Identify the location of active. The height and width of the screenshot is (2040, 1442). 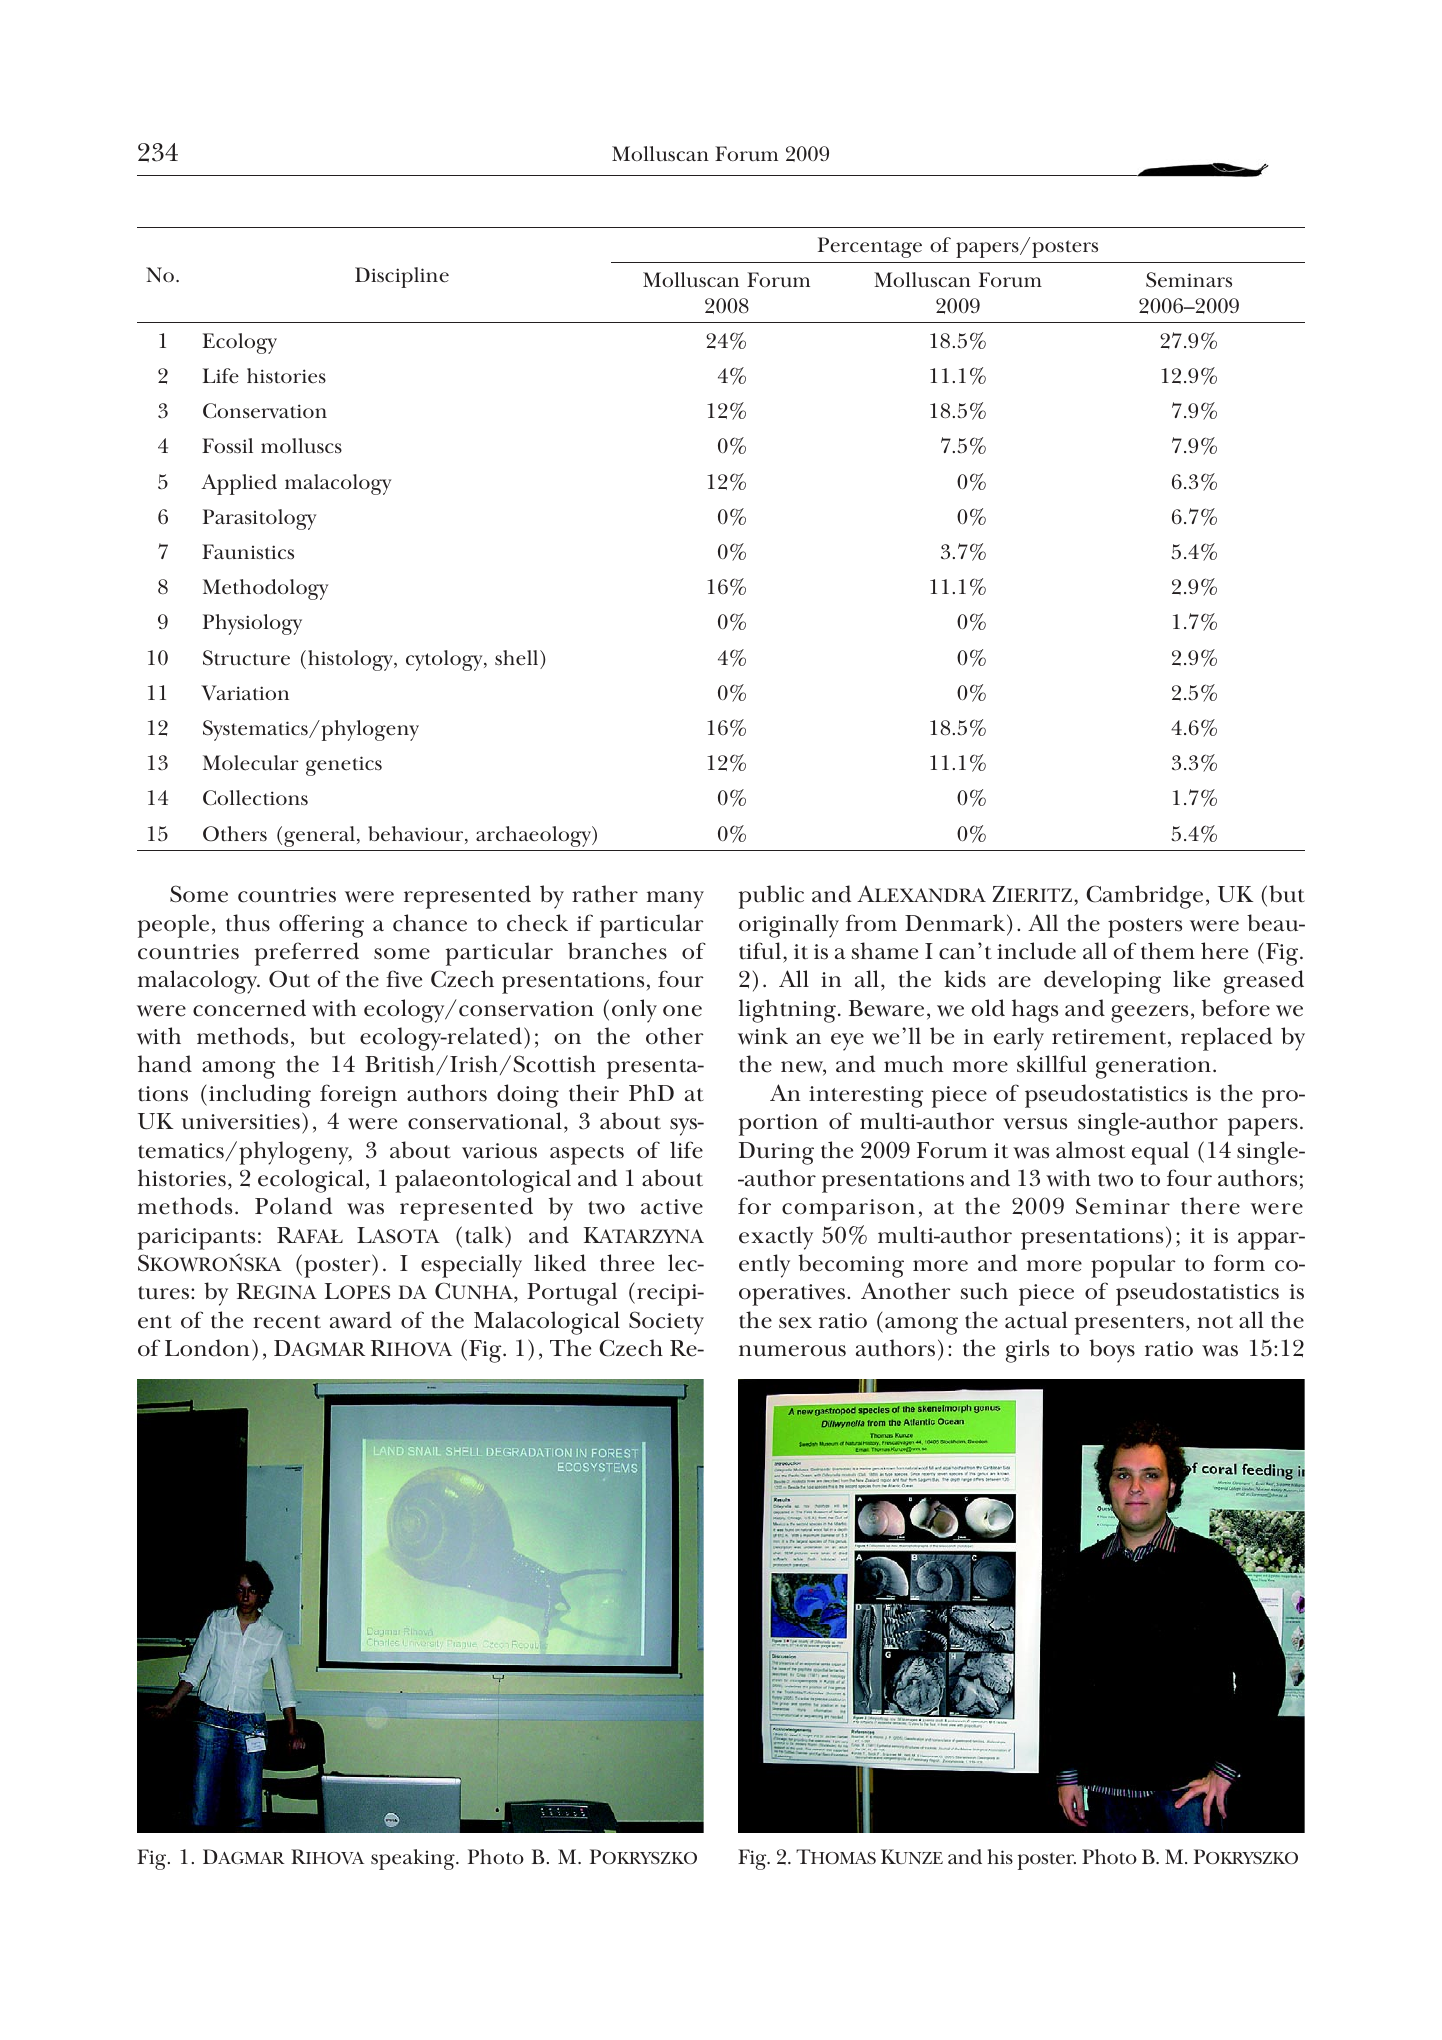
(672, 1207).
